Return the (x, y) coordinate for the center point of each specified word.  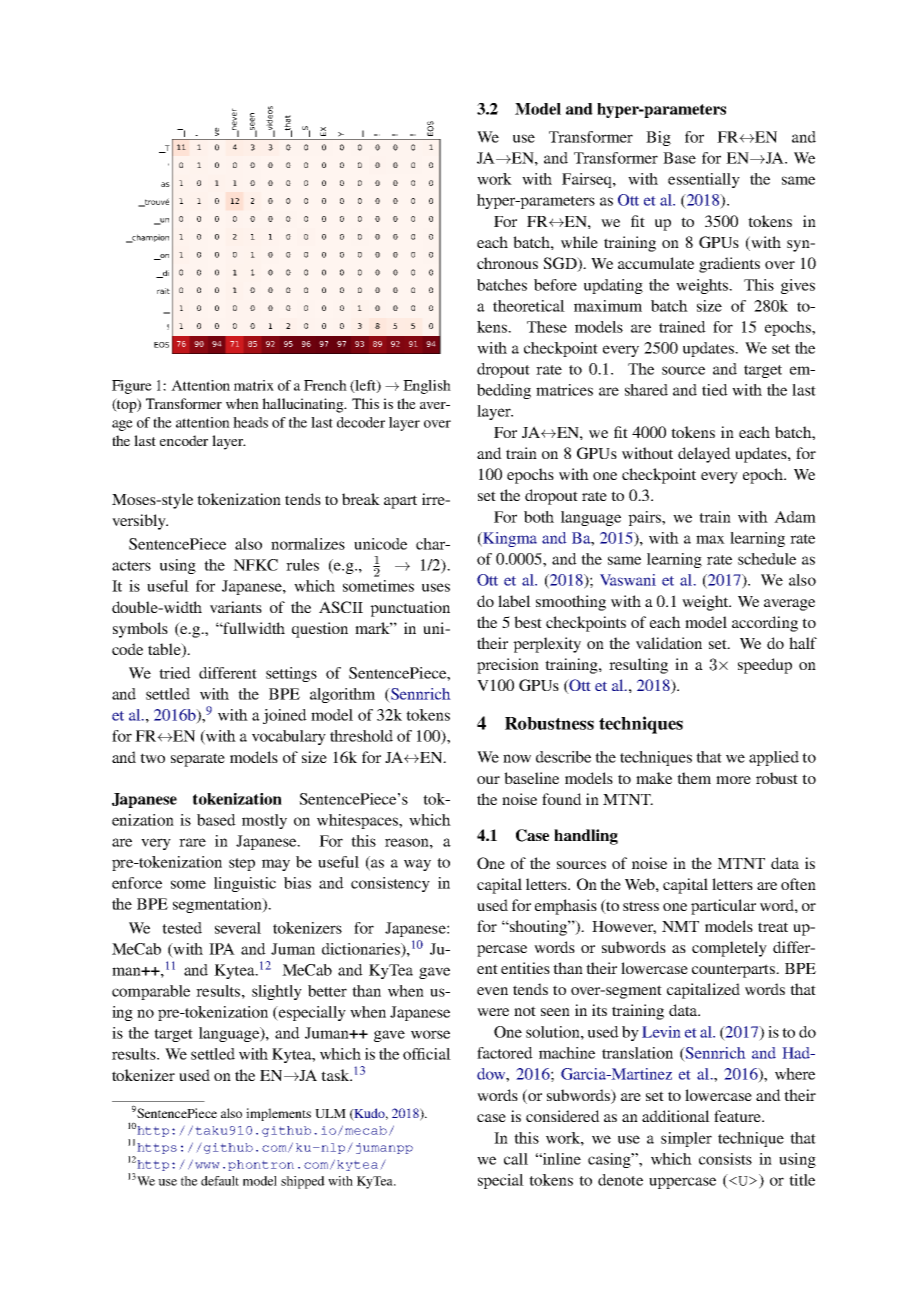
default (220, 1181)
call (516, 1159)
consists (725, 1159)
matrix (254, 385)
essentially (704, 180)
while (579, 242)
